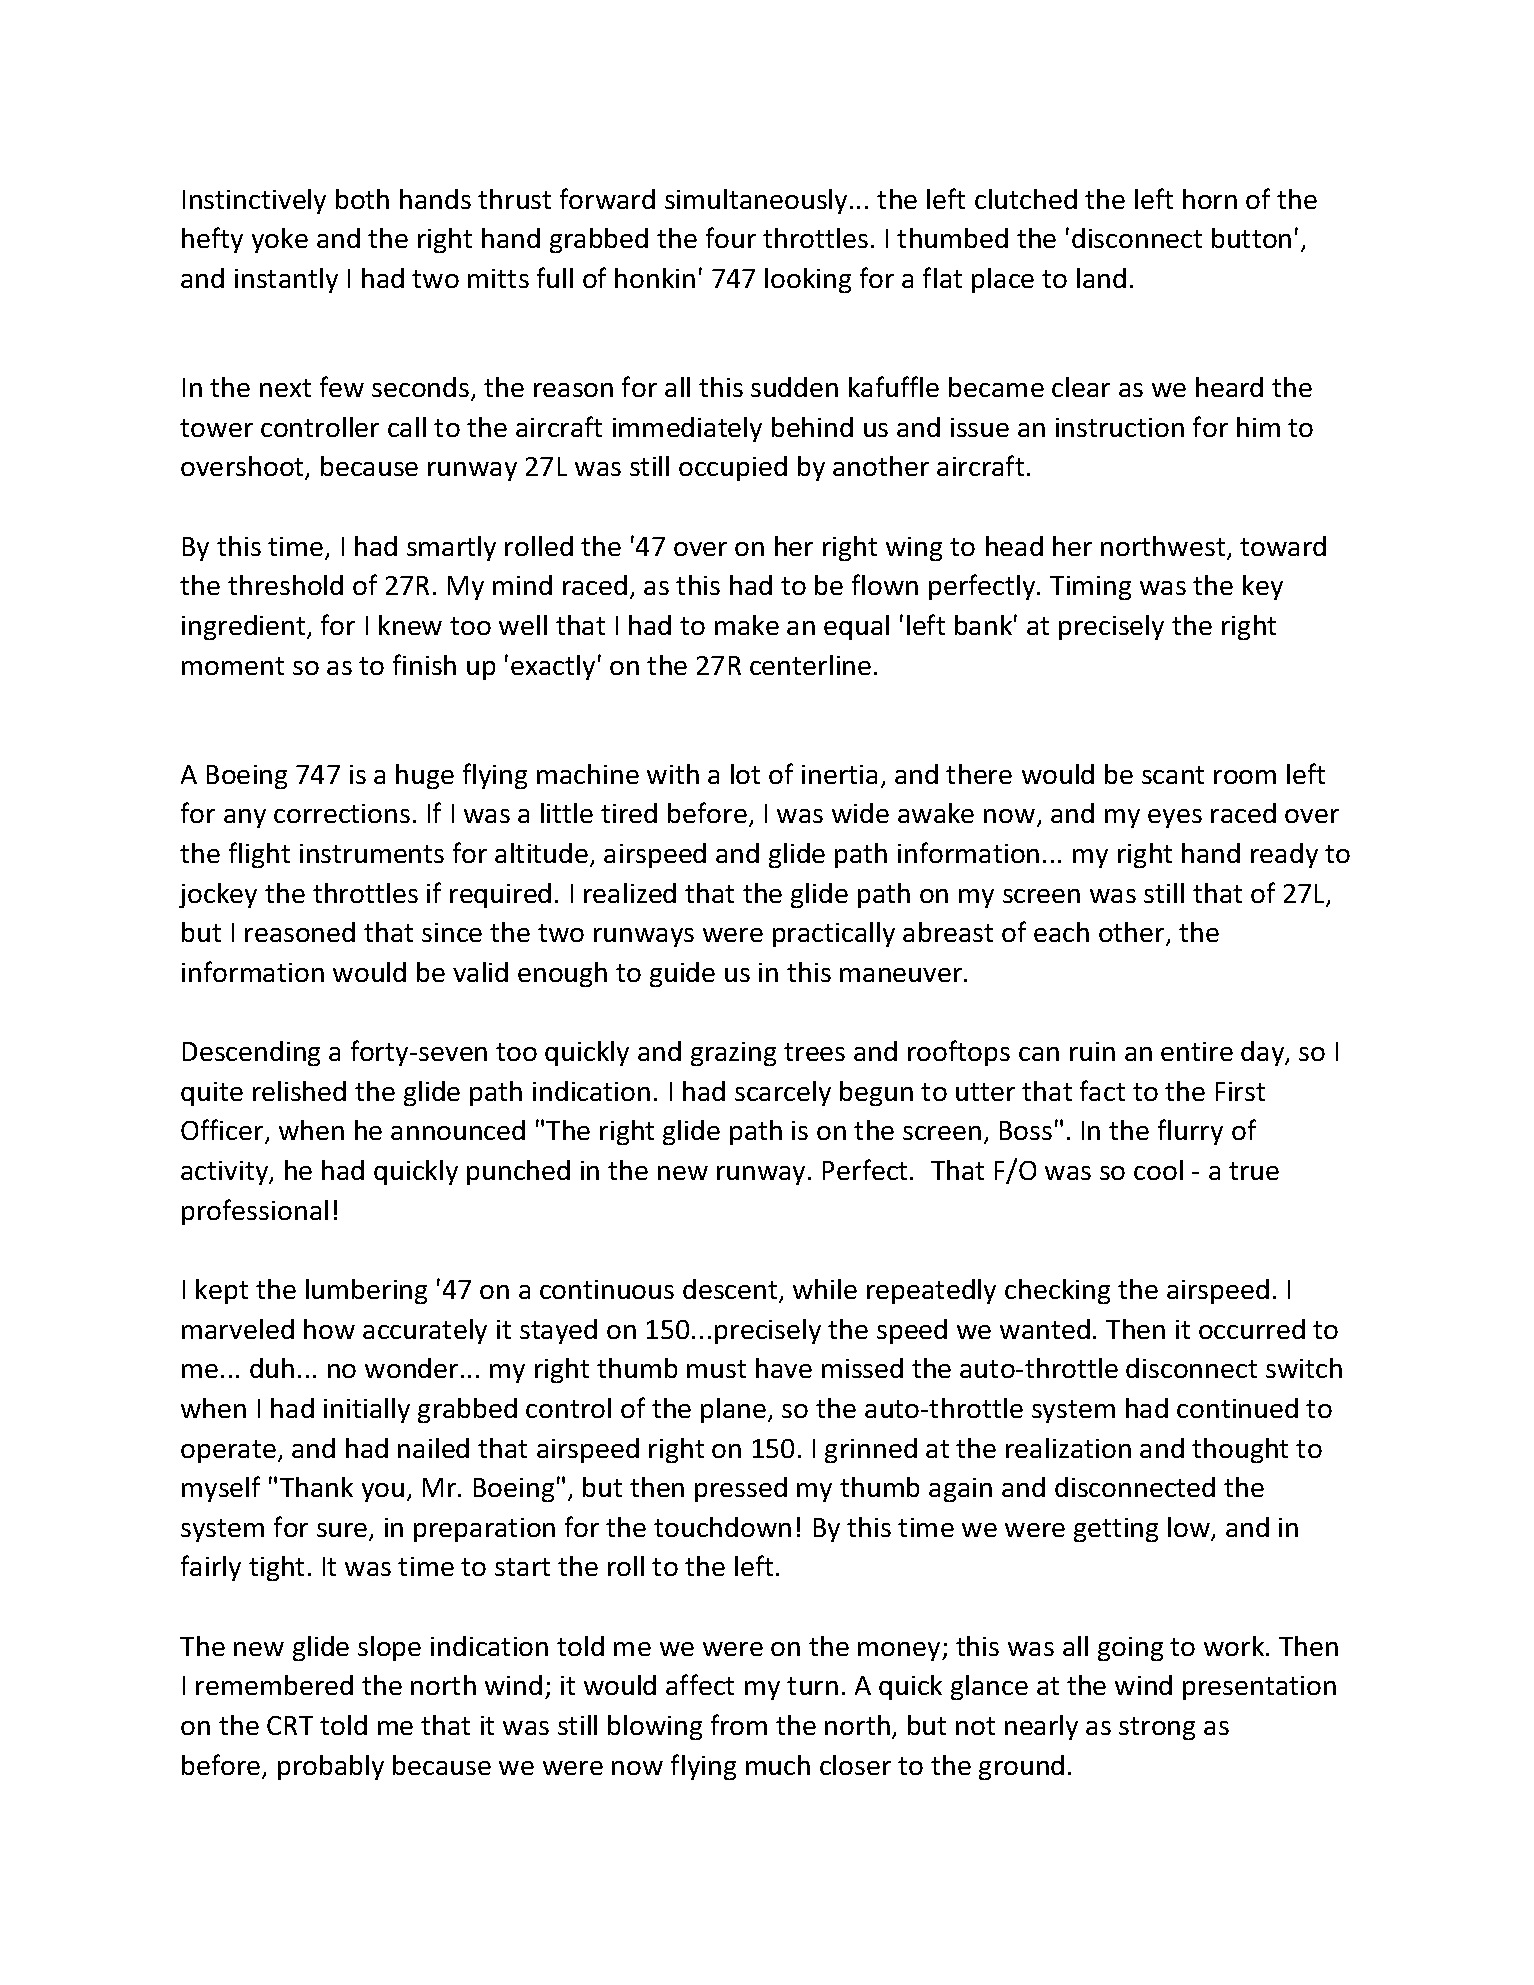  What do you see at coordinates (255, 1212) in the screenshot?
I see `professional` at bounding box center [255, 1212].
